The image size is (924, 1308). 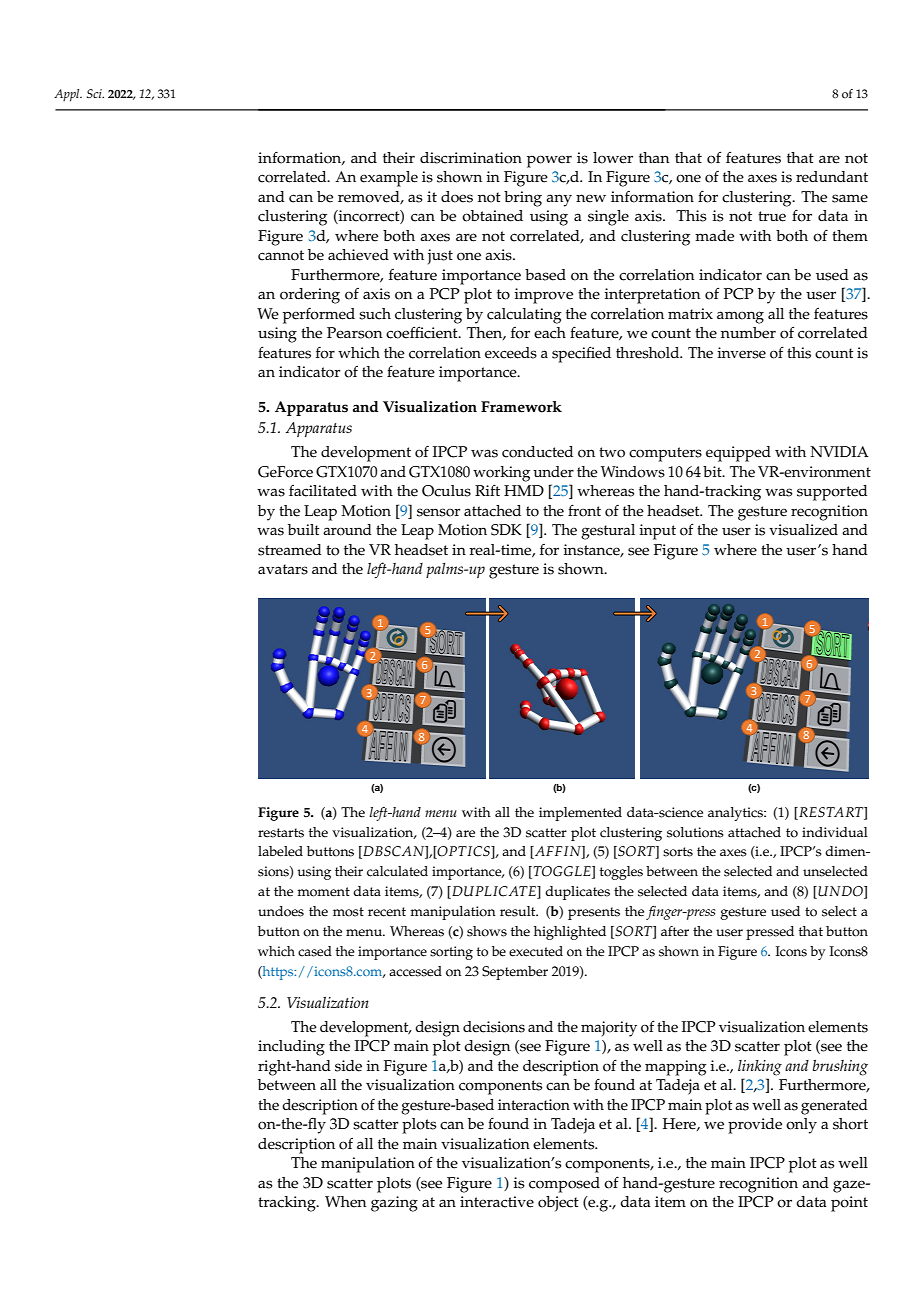 What do you see at coordinates (803, 530) in the screenshot?
I see `visualized` at bounding box center [803, 530].
